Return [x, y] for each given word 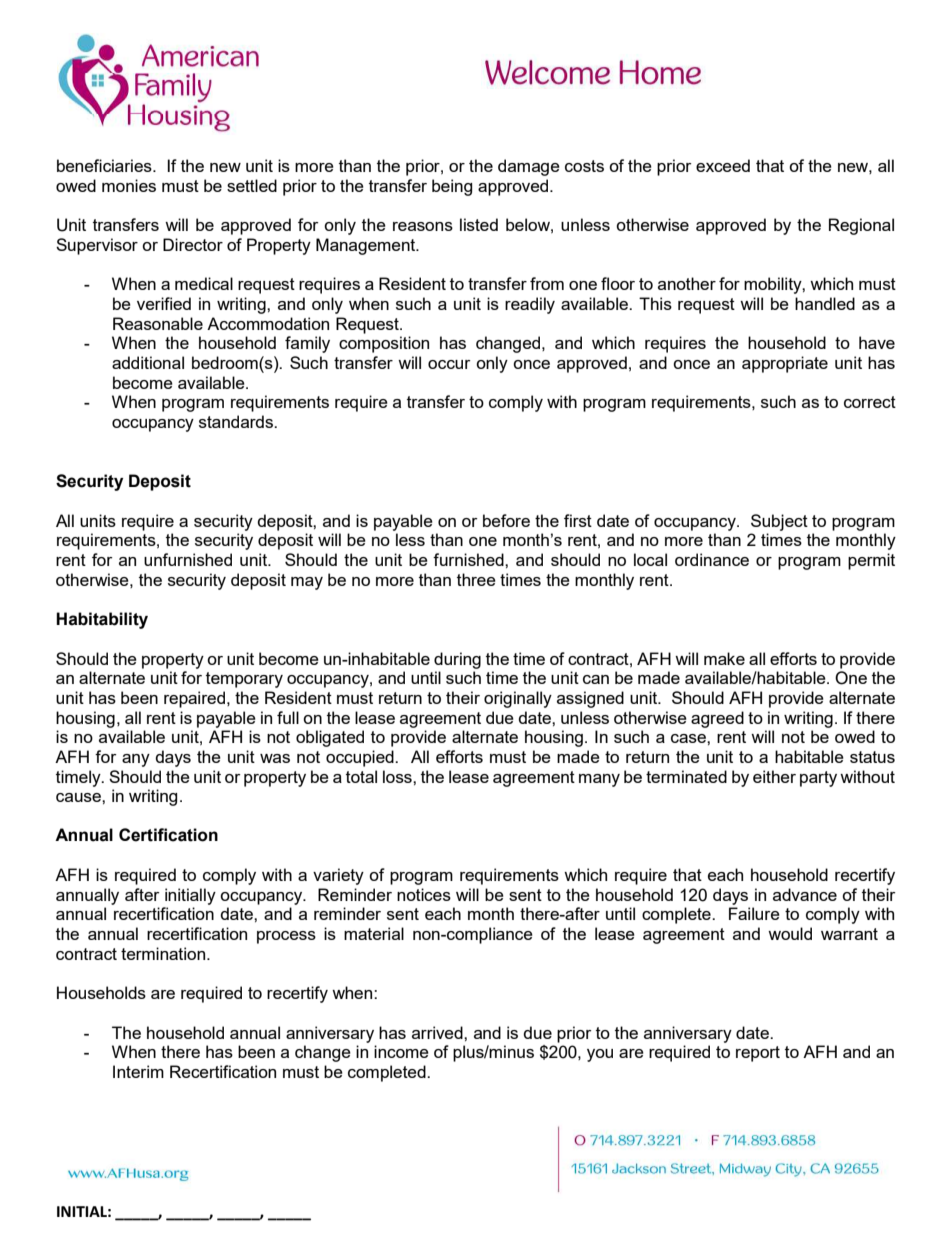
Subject [779, 522]
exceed [723, 165]
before [506, 520]
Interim [138, 1071]
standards [237, 421]
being [452, 187]
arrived [438, 1032]
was [275, 758]
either [774, 776]
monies [129, 185]
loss [398, 776]
